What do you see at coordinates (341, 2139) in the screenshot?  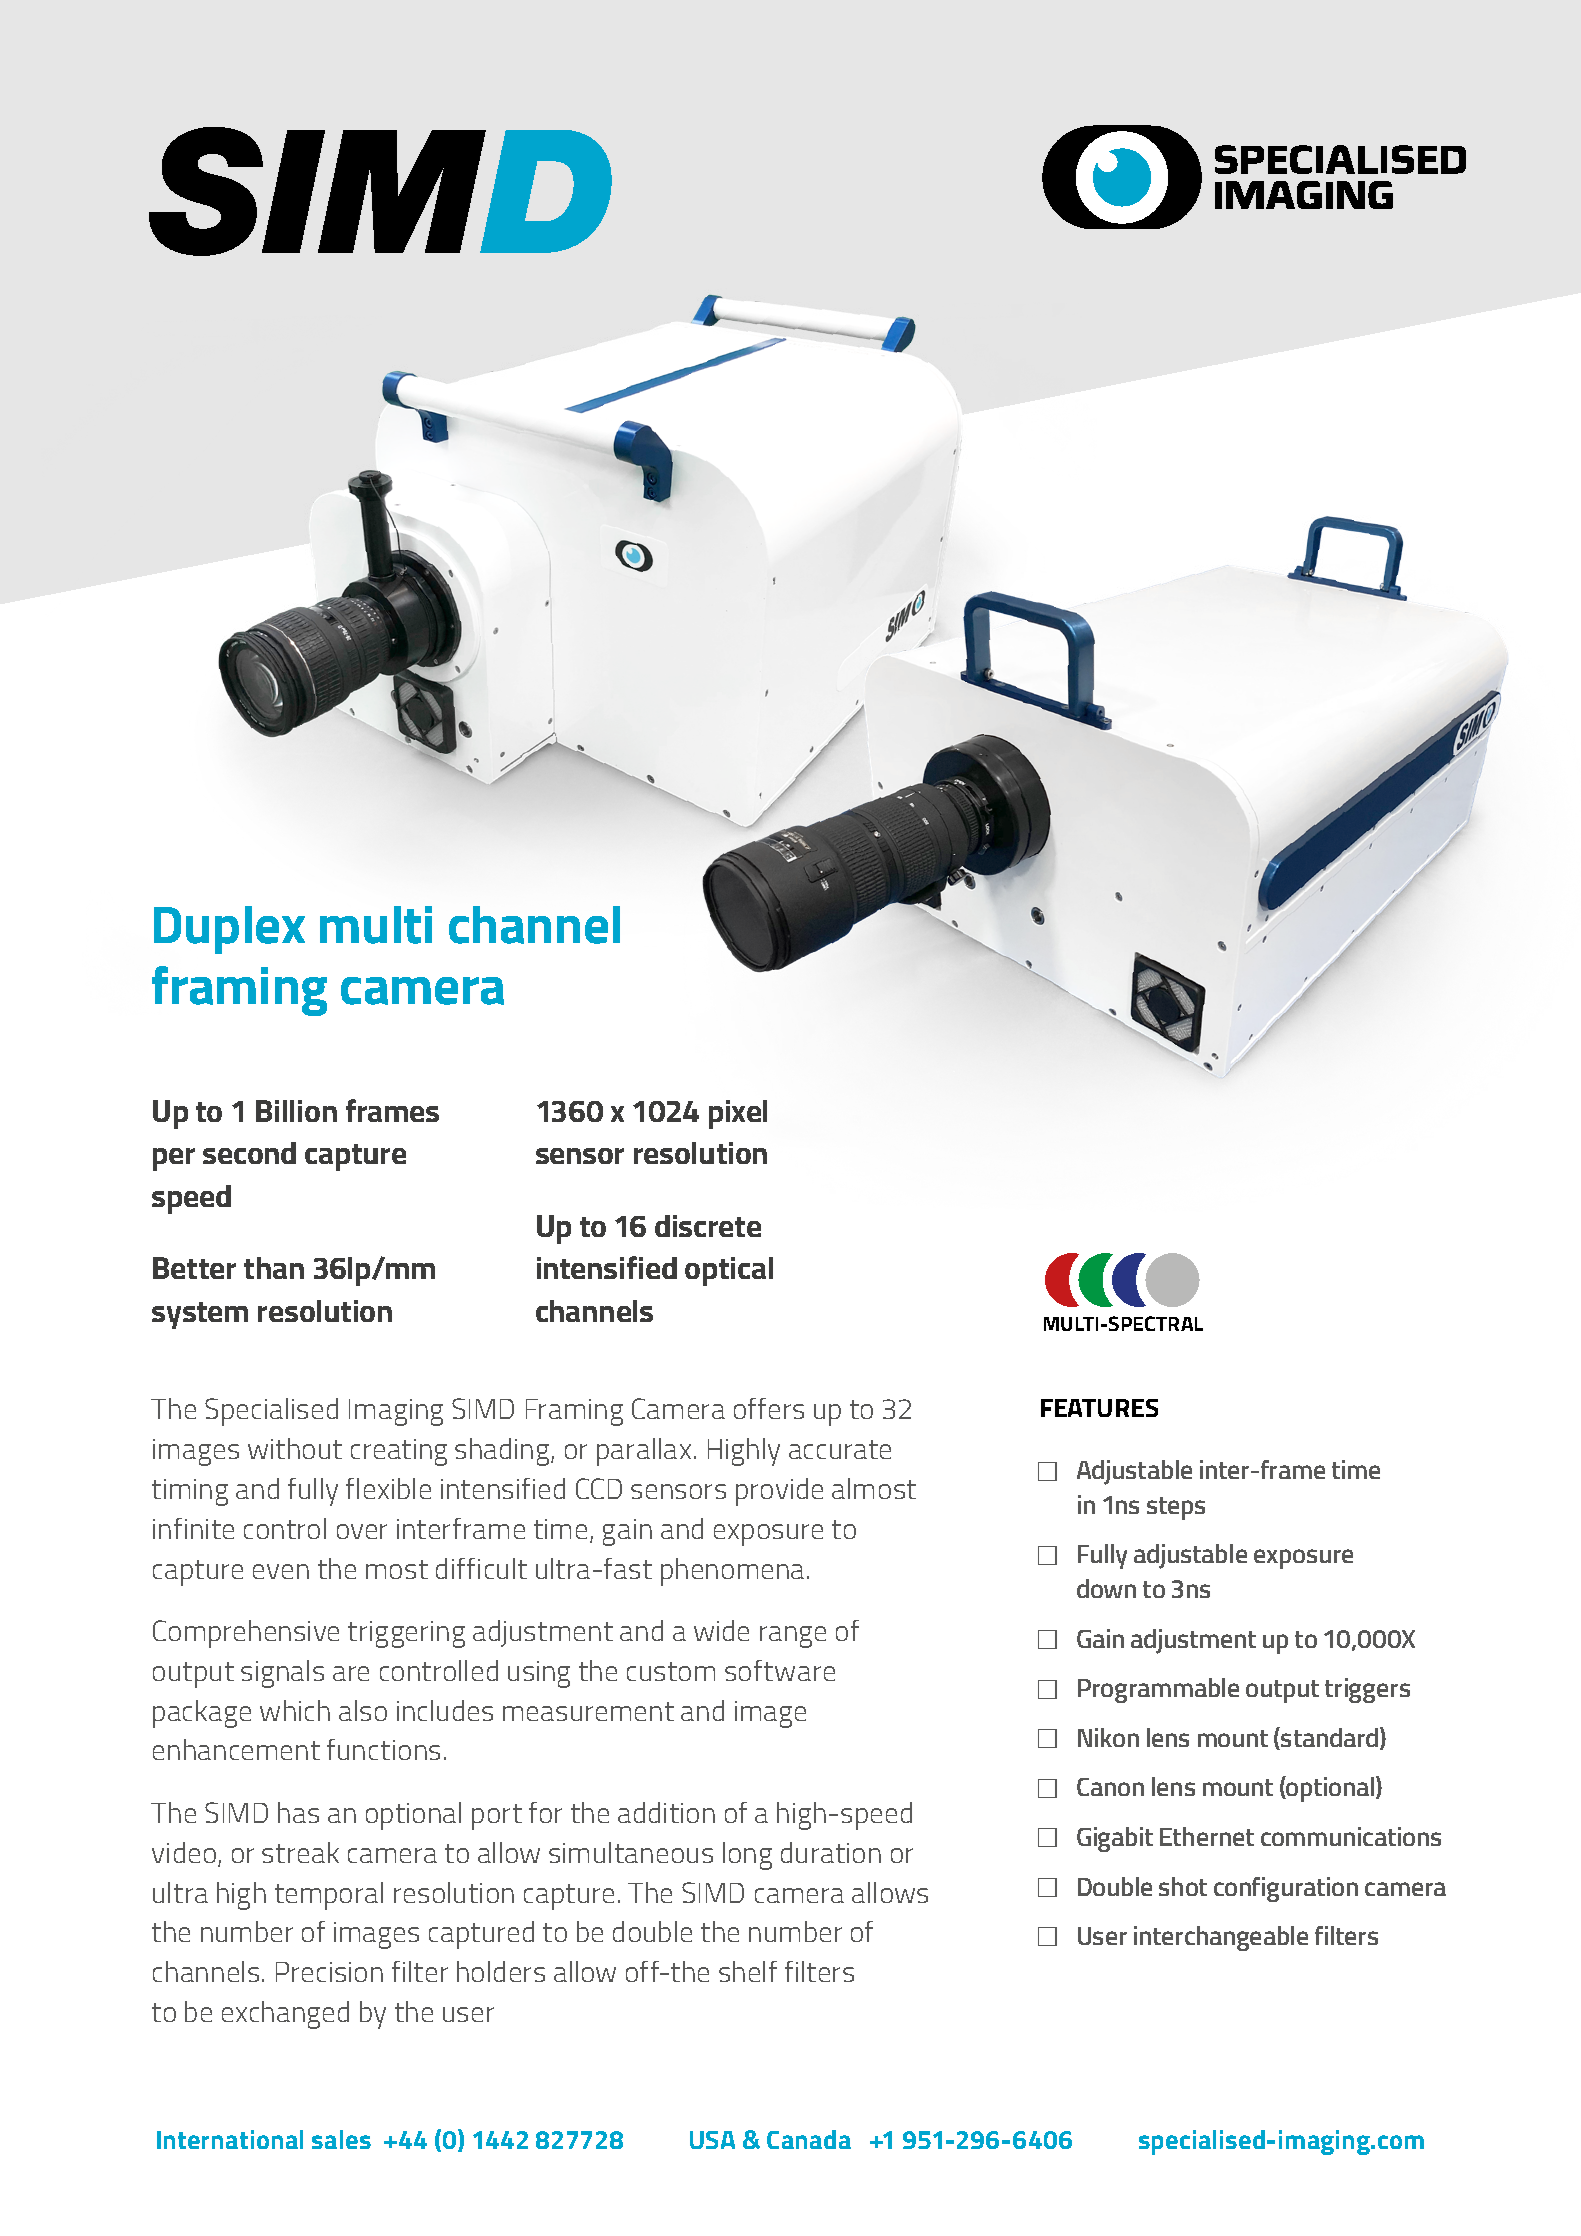 I see `sales` at bounding box center [341, 2139].
